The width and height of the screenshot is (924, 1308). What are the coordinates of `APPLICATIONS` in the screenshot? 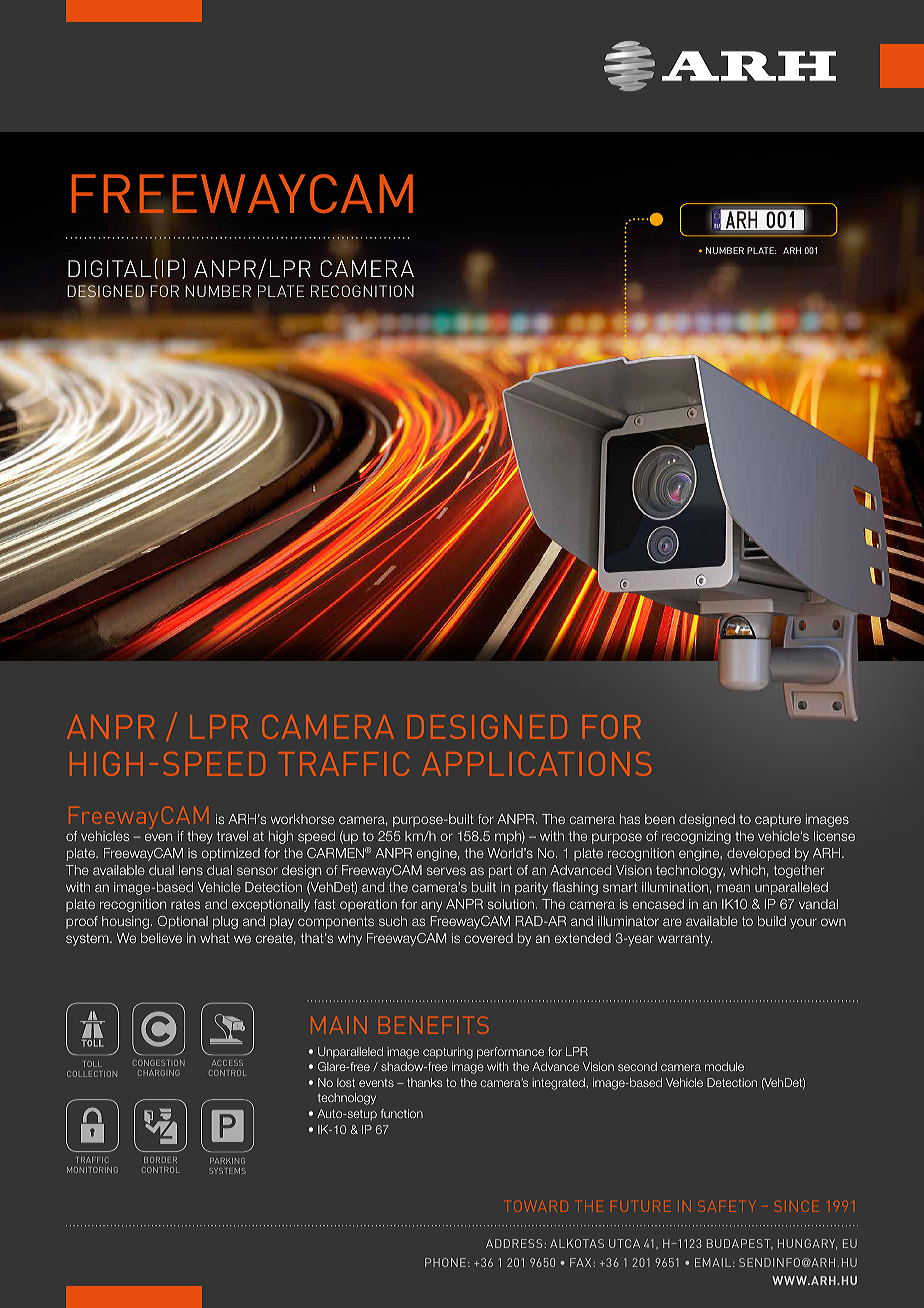 It's located at (536, 764).
